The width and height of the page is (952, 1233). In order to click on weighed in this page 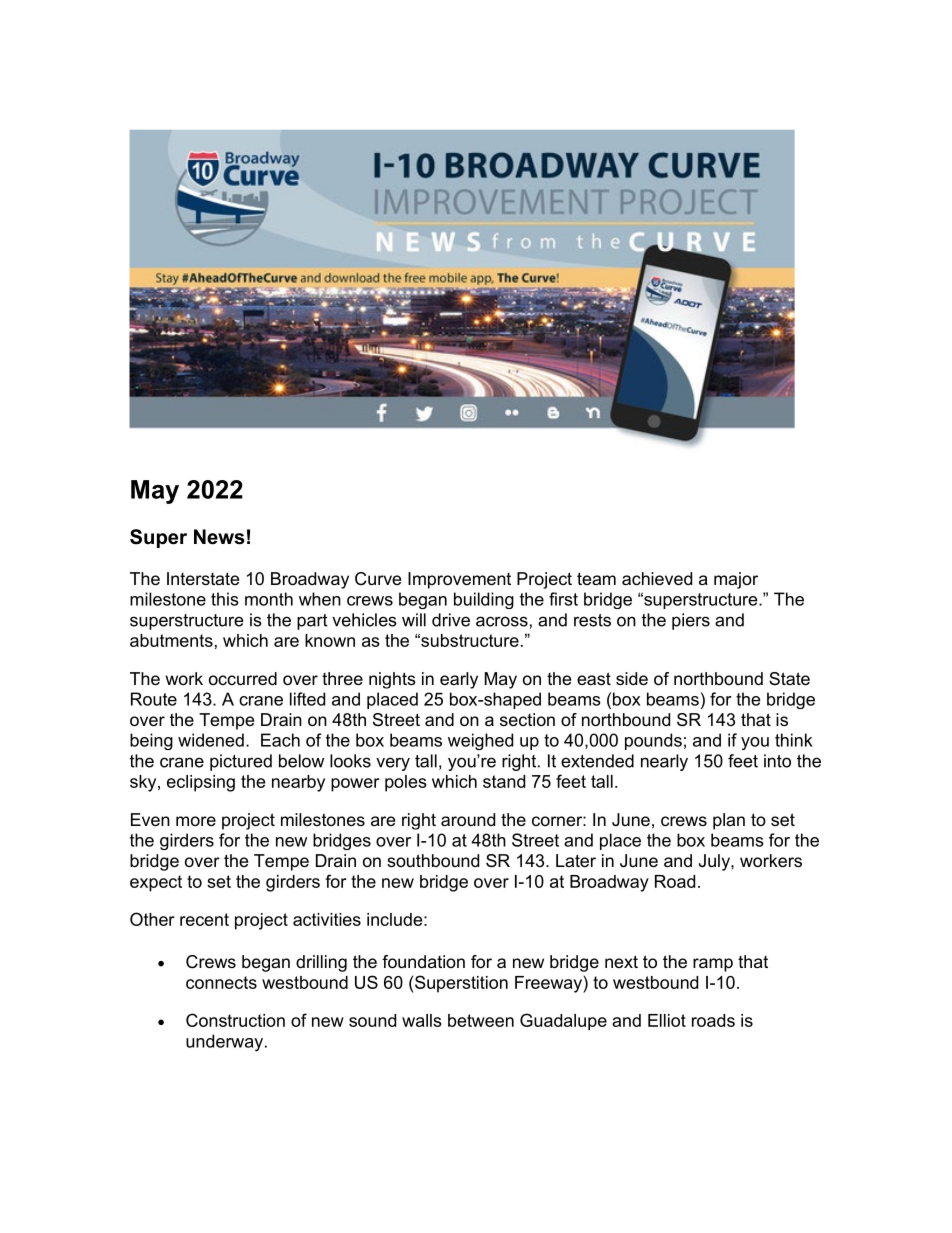, I will do `click(480, 741)`.
